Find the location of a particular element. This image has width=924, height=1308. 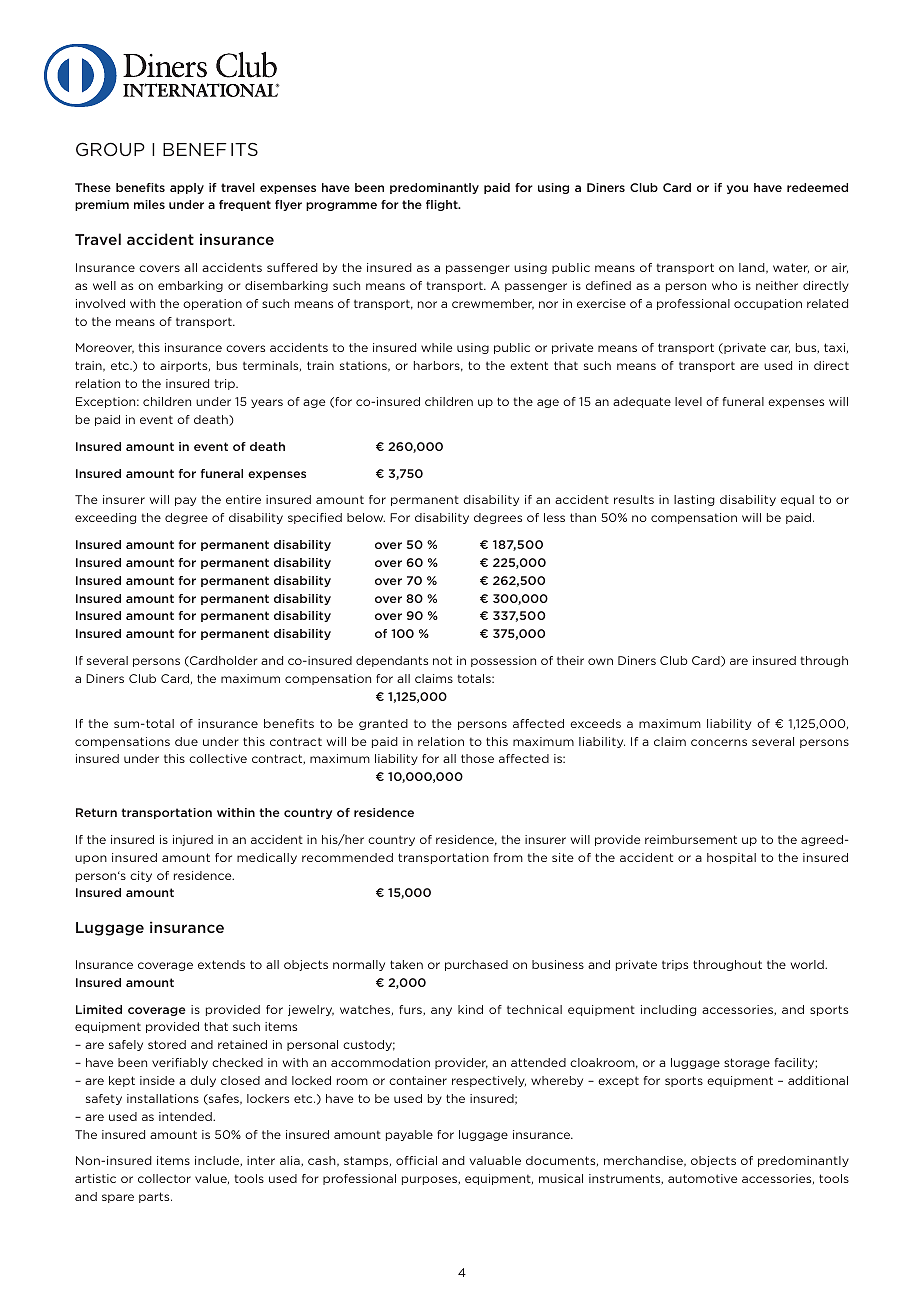

injured is located at coordinates (193, 840).
